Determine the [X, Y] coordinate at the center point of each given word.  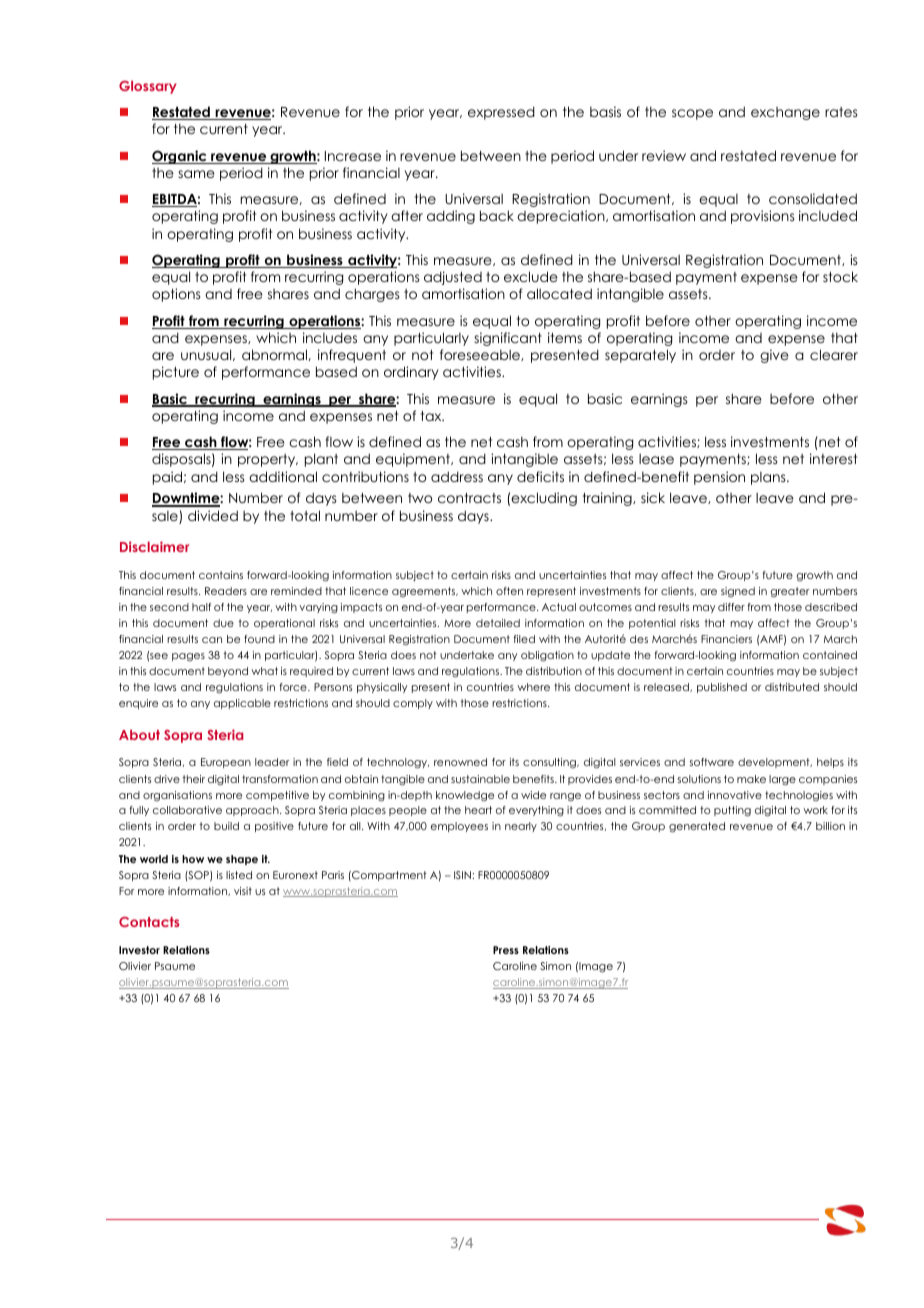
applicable [242, 704]
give [774, 356]
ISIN [462, 875]
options [176, 295]
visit [243, 891]
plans [769, 478]
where [533, 687]
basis [605, 111]
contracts [469, 498]
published [722, 688]
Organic [180, 157]
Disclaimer [154, 546]
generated [697, 827]
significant [508, 339]
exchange [785, 113]
